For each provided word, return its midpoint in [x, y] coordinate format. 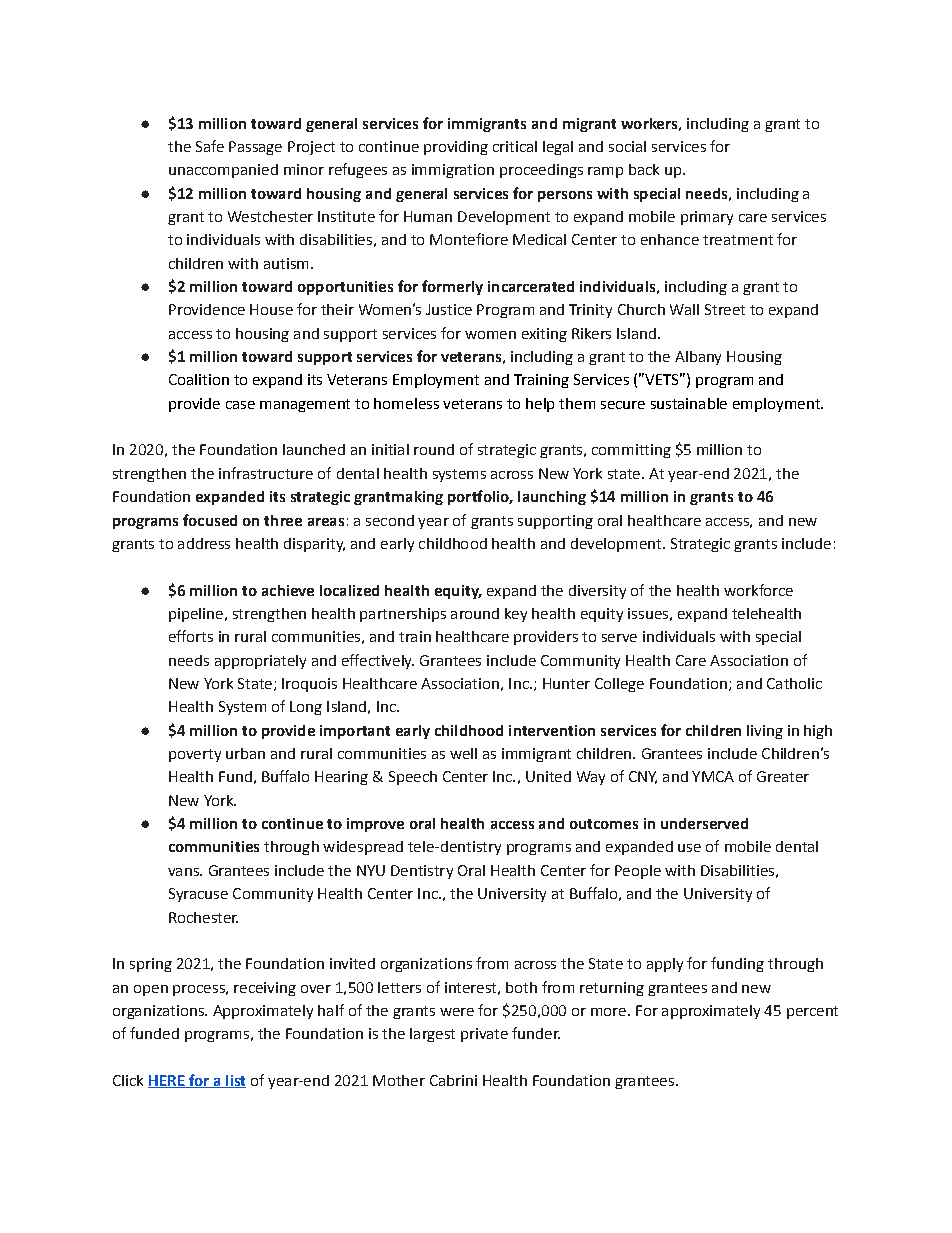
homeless [406, 403]
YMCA [713, 776]
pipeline [196, 615]
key [516, 615]
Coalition [199, 379]
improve [375, 825]
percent [812, 1012]
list [235, 1081]
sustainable [689, 403]
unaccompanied [223, 171]
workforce [758, 590]
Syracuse [198, 895]
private [484, 1035]
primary [707, 218]
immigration [453, 171]
